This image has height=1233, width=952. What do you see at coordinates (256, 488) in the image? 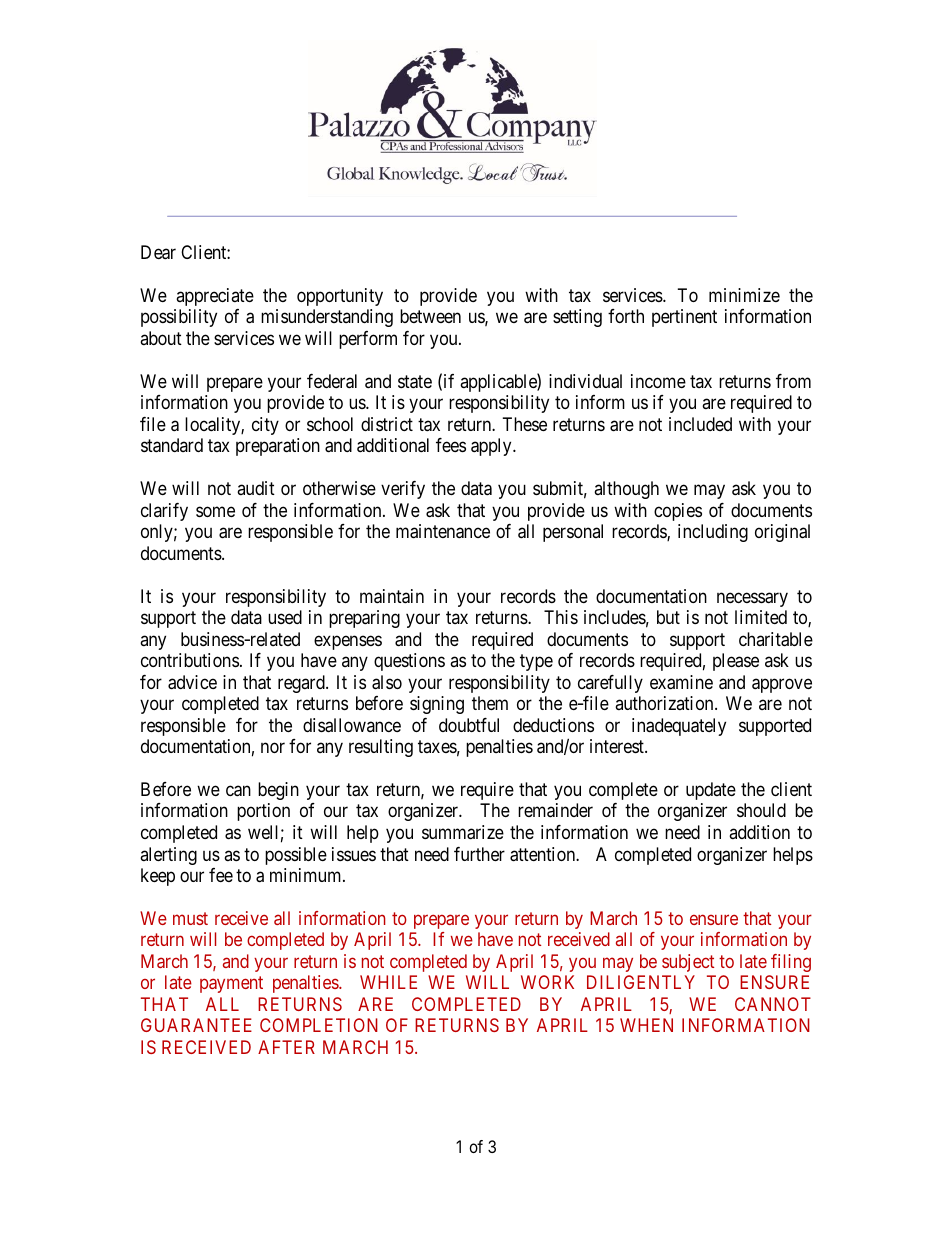
I see `audit` at bounding box center [256, 488].
